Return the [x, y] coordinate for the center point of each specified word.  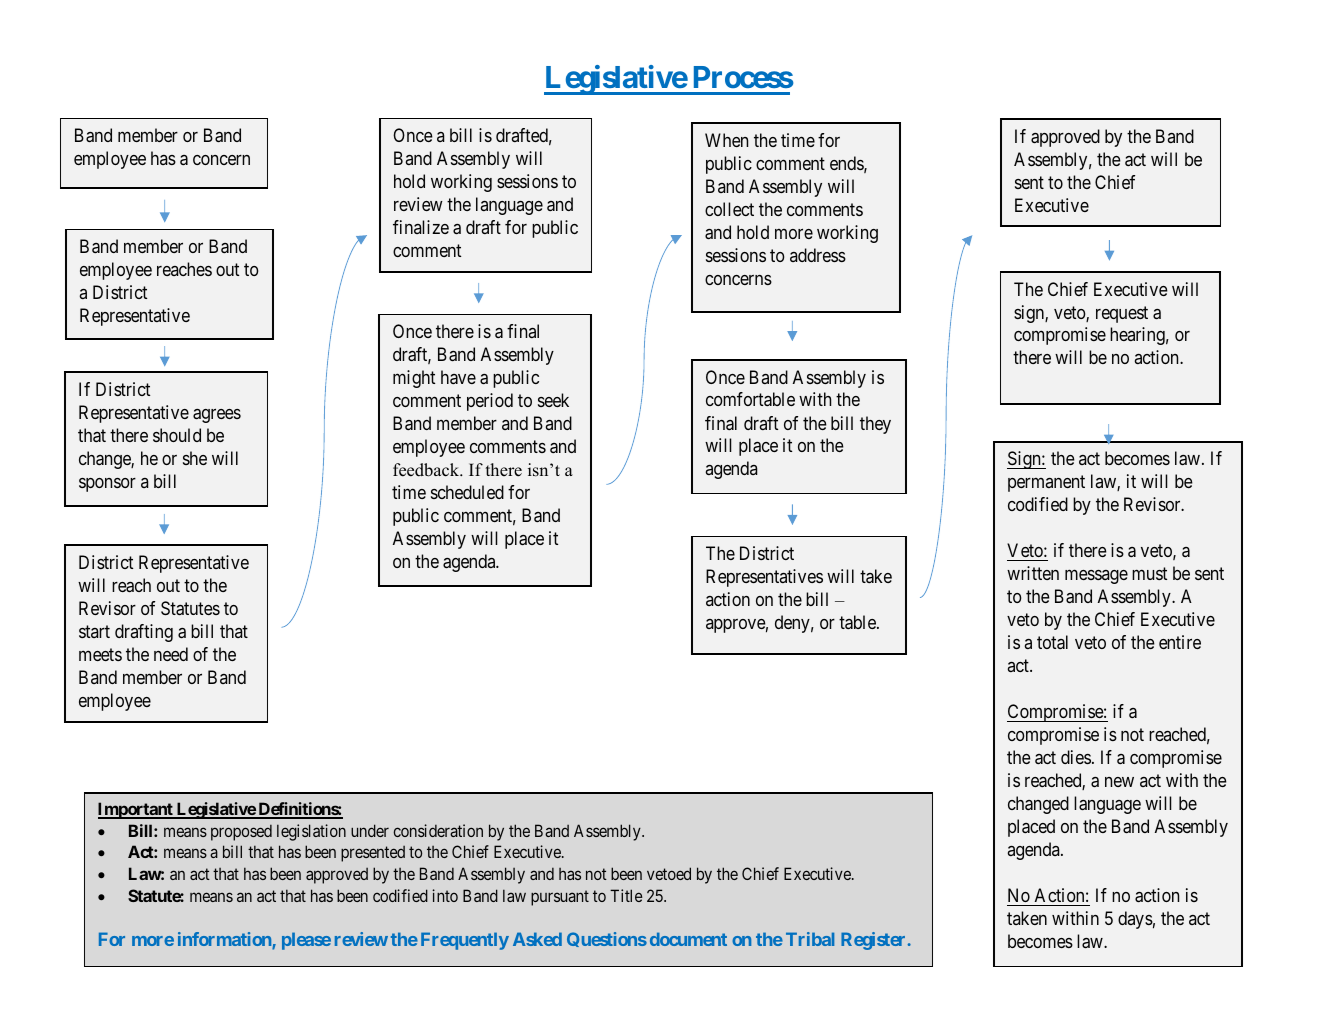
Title [626, 895]
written [1033, 573]
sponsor [107, 485]
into [445, 895]
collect [729, 209]
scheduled [467, 492]
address [818, 255]
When [726, 140]
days [1135, 920]
